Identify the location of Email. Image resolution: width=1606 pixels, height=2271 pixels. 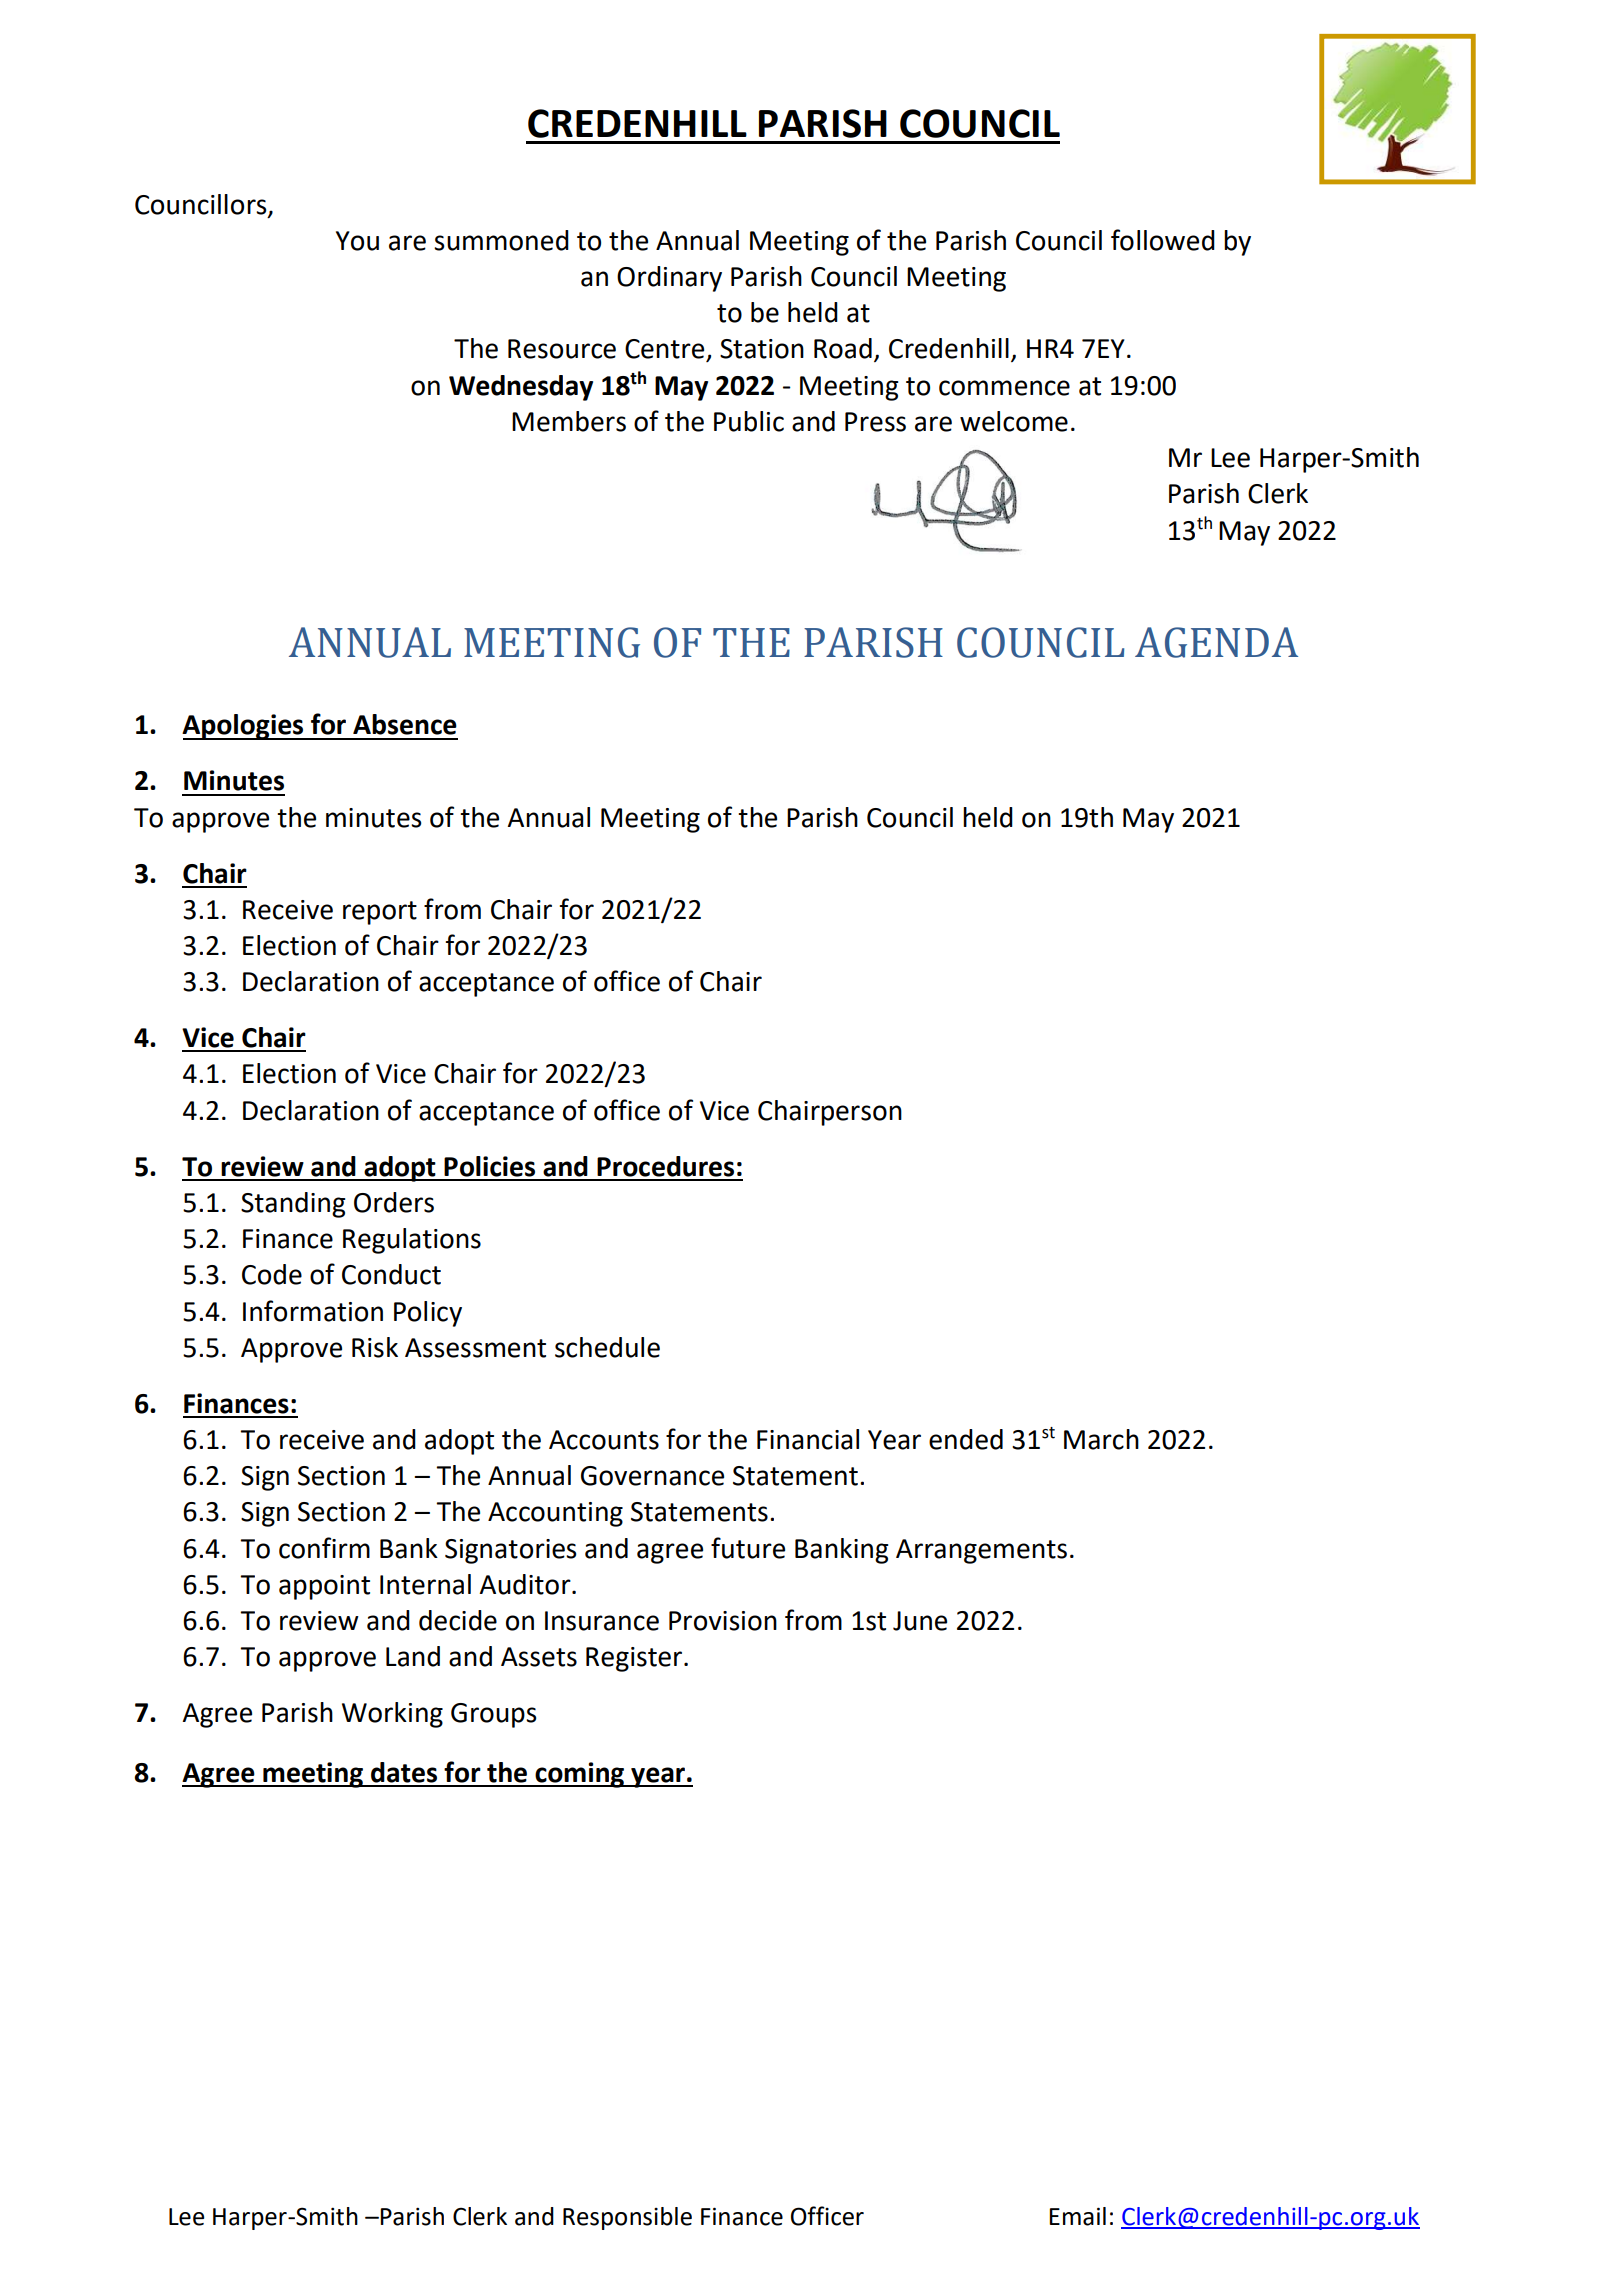
(1077, 2216).
